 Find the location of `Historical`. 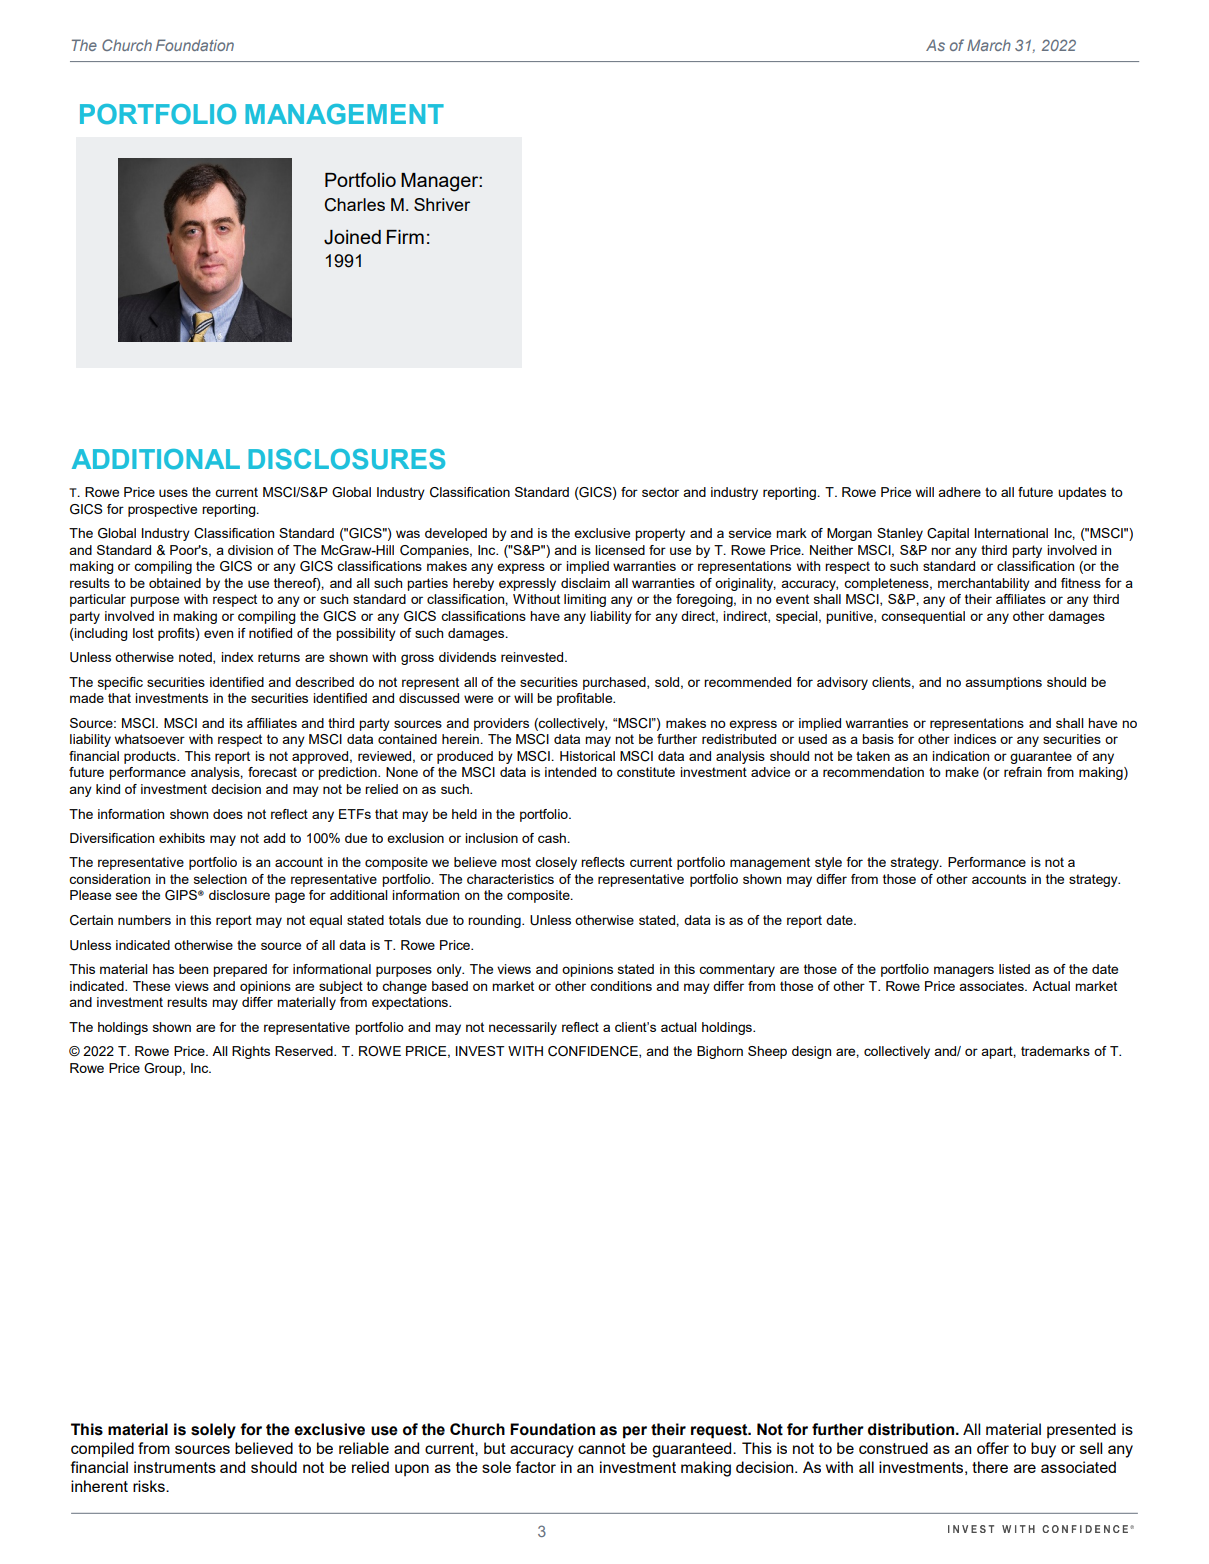

Historical is located at coordinates (587, 756).
